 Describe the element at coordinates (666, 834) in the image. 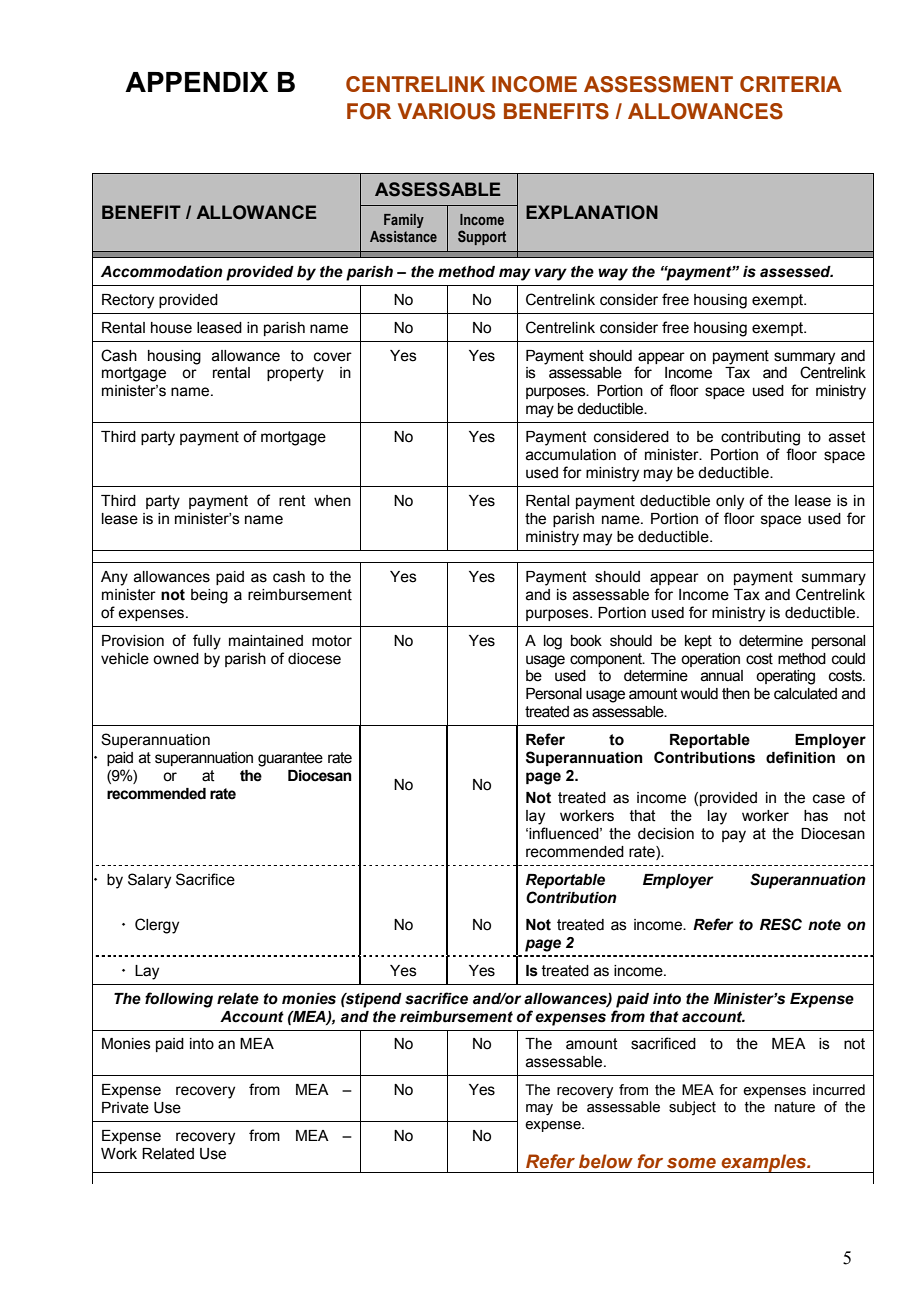

I see `decision` at that location.
